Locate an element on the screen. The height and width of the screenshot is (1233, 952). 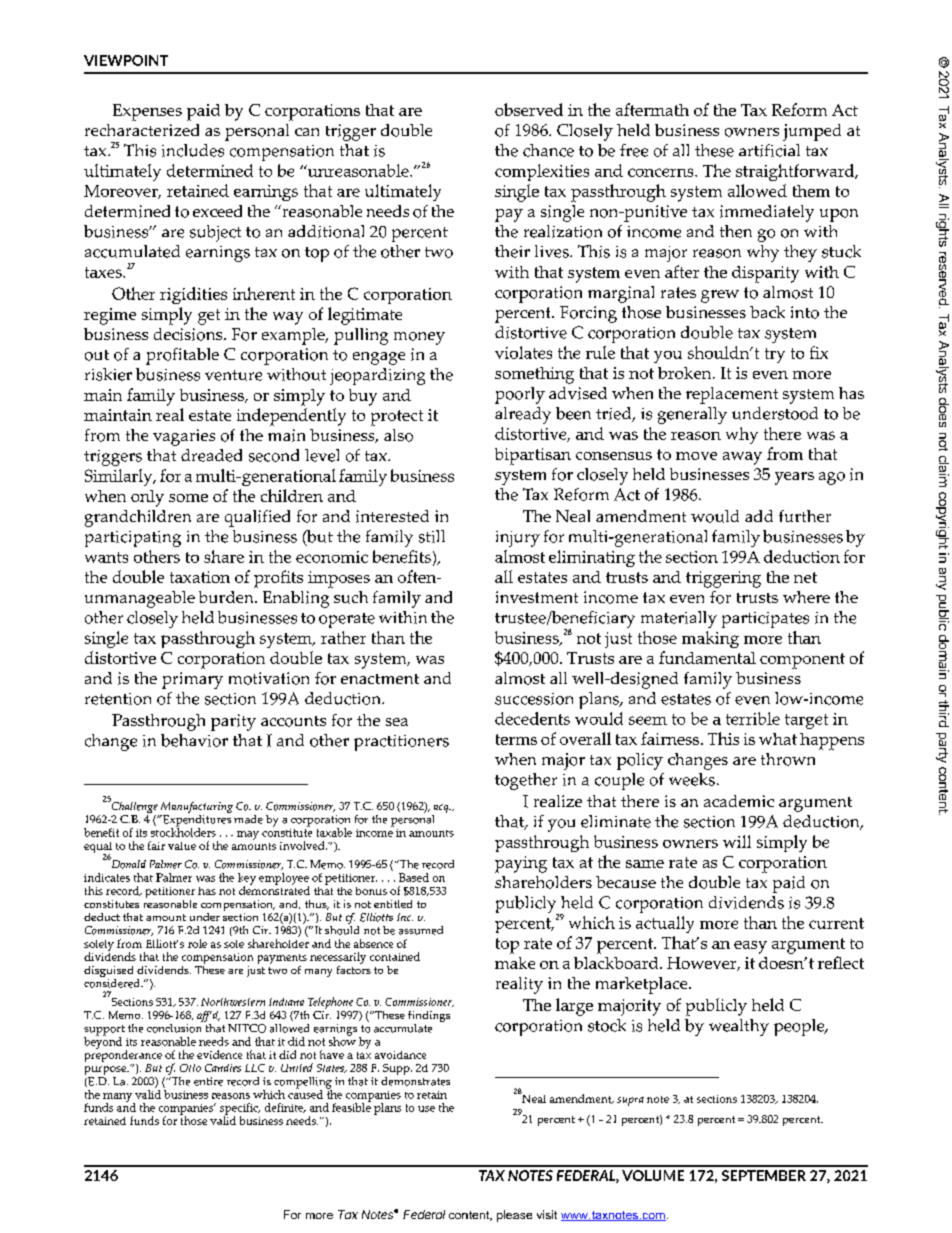
specific is located at coordinates (240, 1110).
